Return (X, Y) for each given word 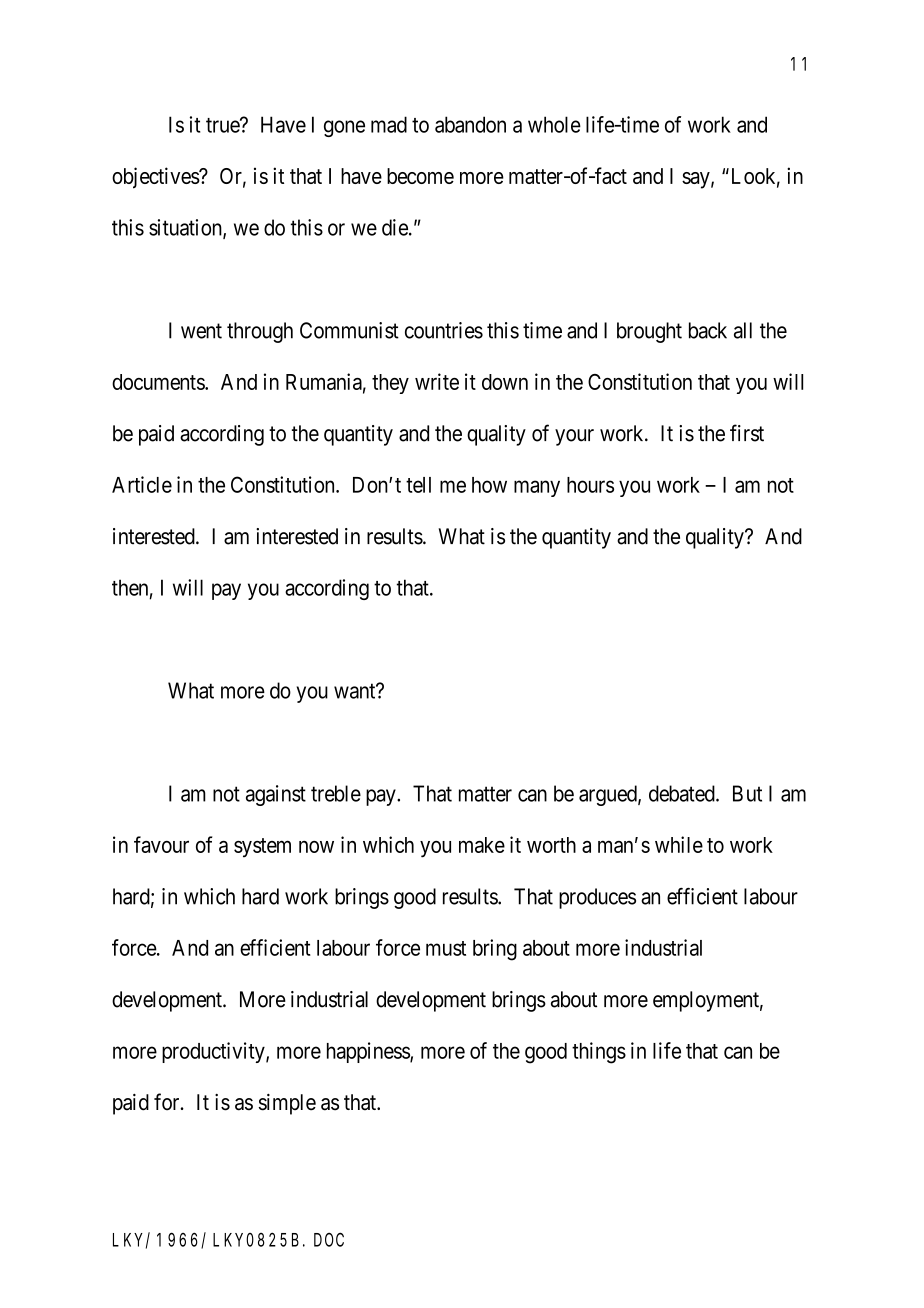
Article (142, 484)
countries (444, 330)
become (420, 176)
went (201, 331)
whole (554, 124)
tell (418, 485)
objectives (156, 178)
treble (336, 793)
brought (649, 332)
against (276, 795)
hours (590, 485)
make (482, 845)
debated (683, 793)
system (262, 847)
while (679, 844)
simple (287, 1104)
